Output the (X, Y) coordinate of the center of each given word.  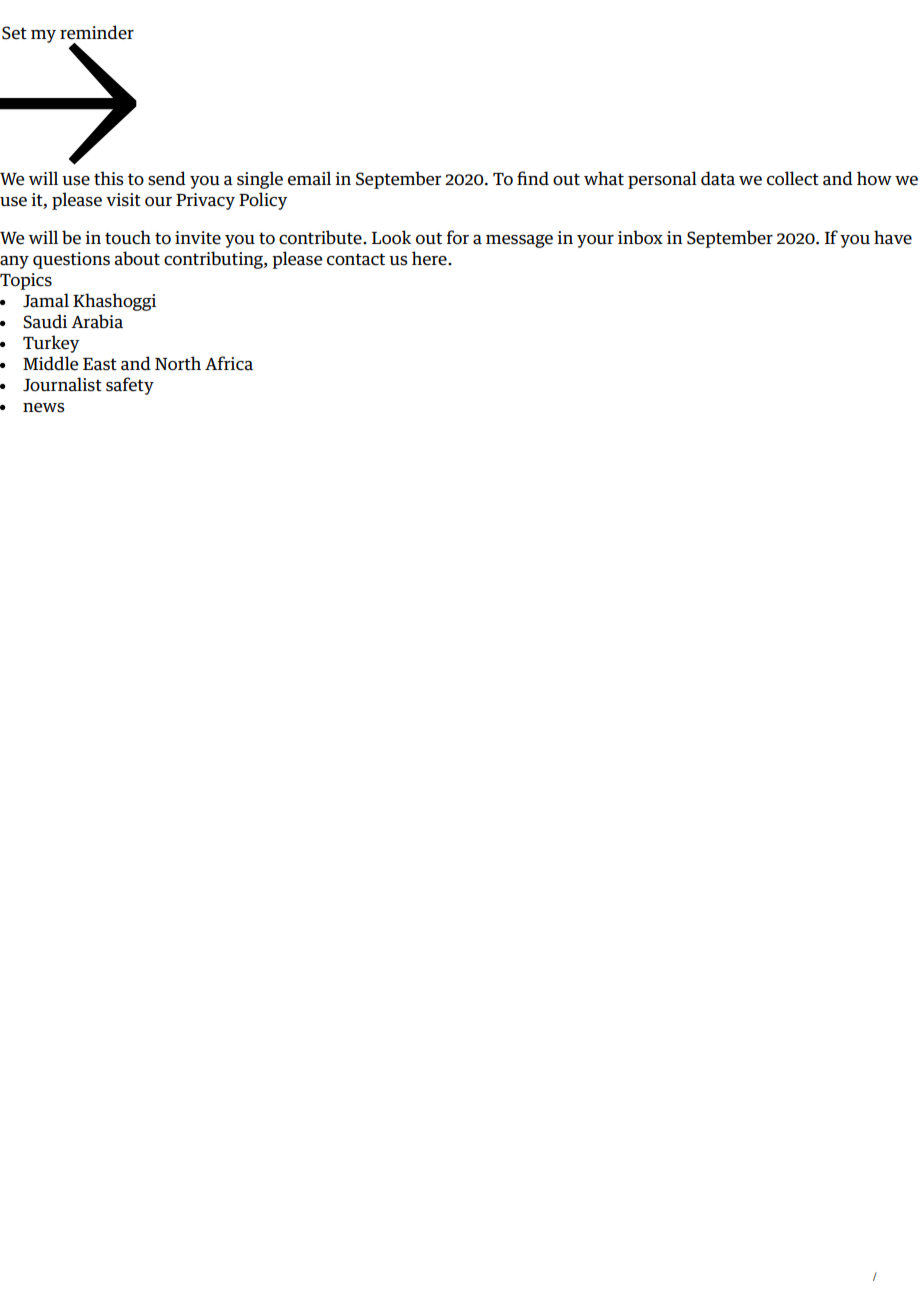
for (458, 237)
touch (128, 237)
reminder (97, 32)
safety (130, 386)
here (430, 258)
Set (14, 33)
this (109, 178)
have (893, 237)
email (309, 178)
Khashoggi (114, 302)
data (718, 178)
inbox (640, 237)
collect (793, 178)
